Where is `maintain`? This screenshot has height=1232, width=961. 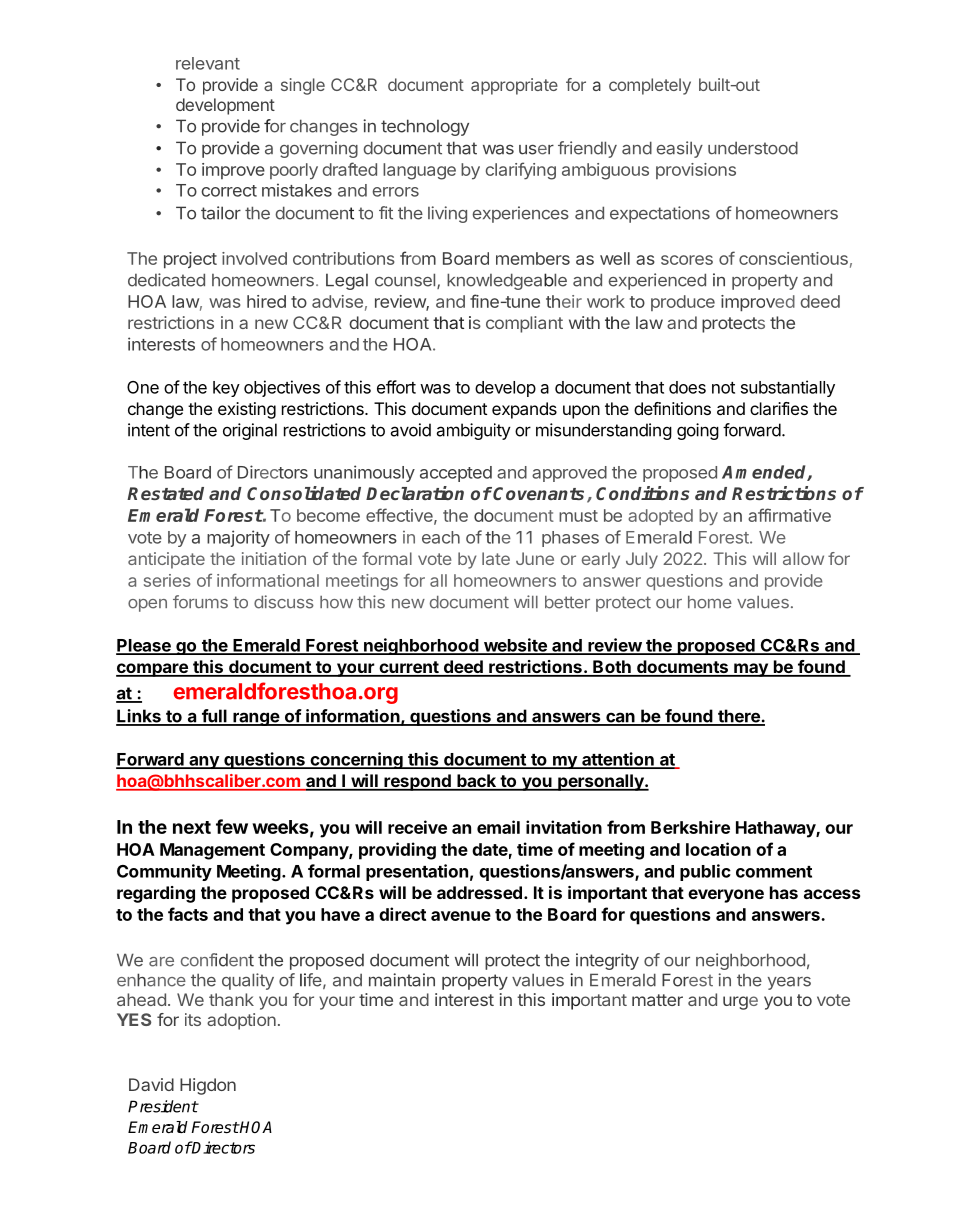 maintain is located at coordinates (402, 980).
